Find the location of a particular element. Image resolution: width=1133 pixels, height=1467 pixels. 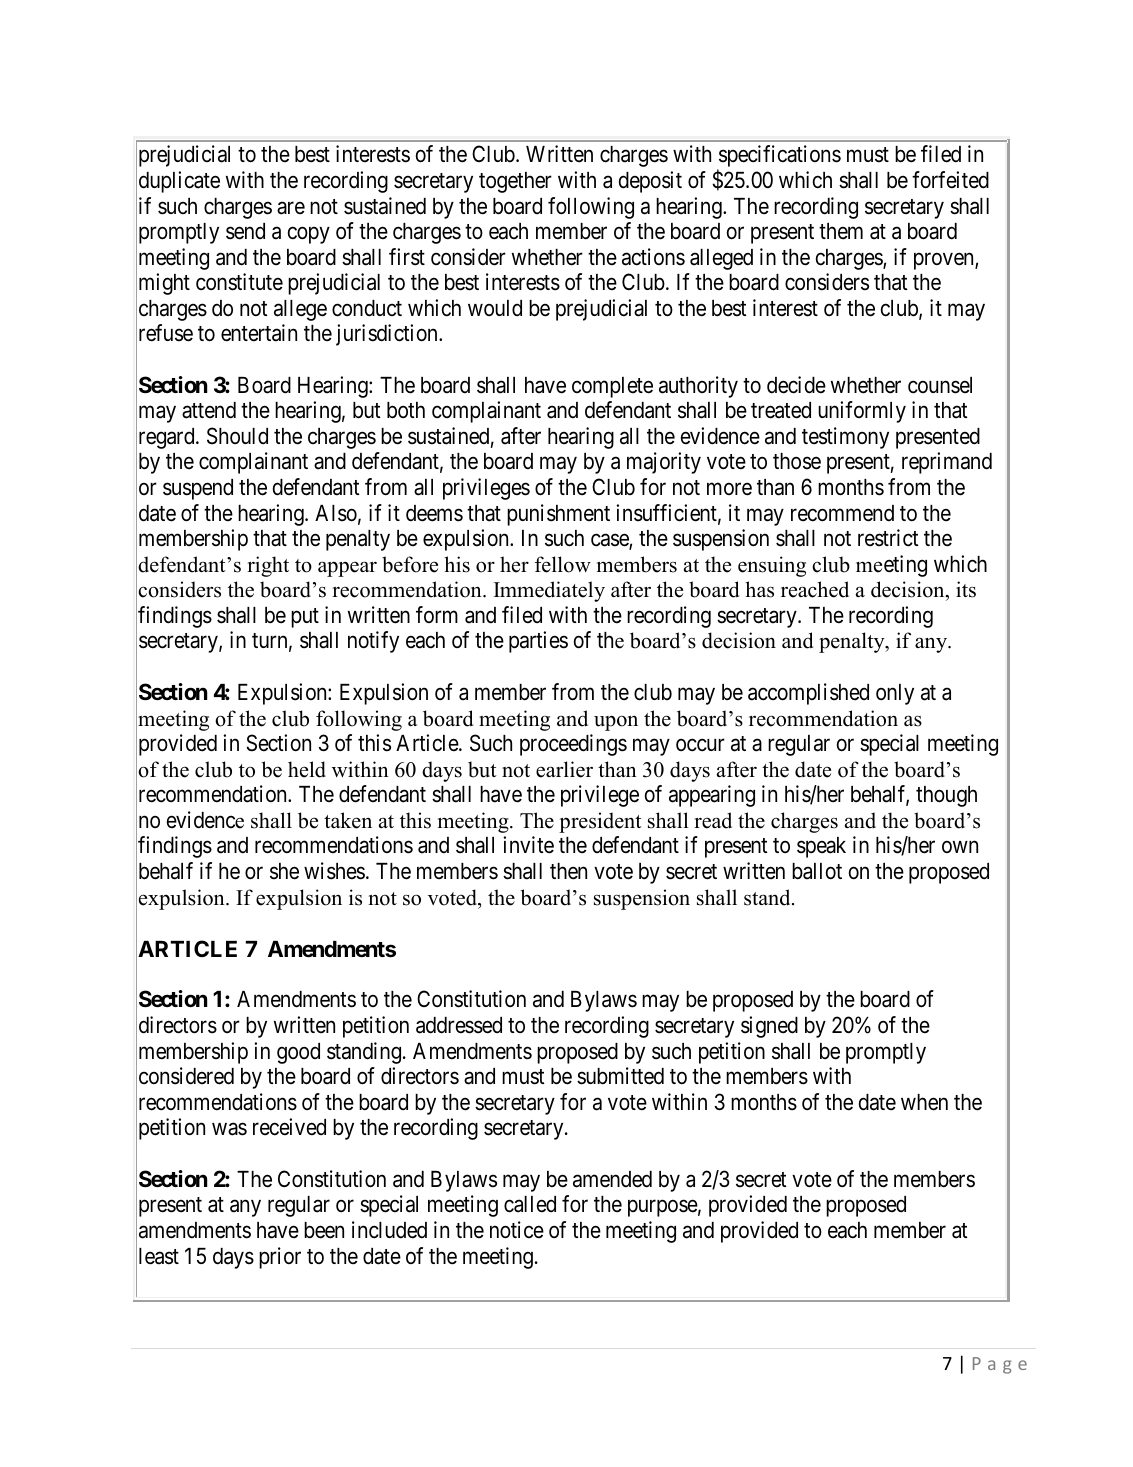

submitted is located at coordinates (620, 1076).
